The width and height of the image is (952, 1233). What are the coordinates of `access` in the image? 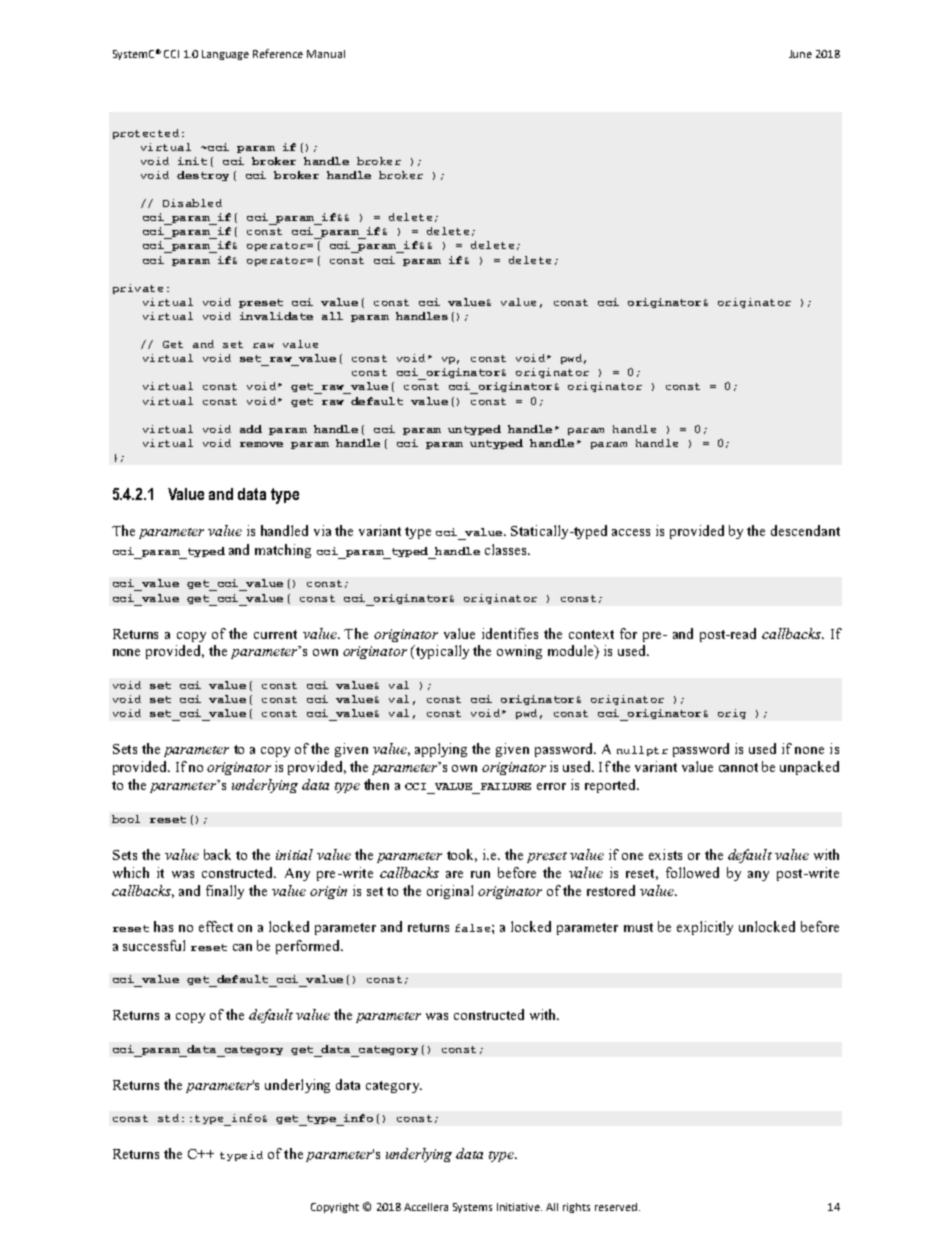 It's located at (631, 532).
